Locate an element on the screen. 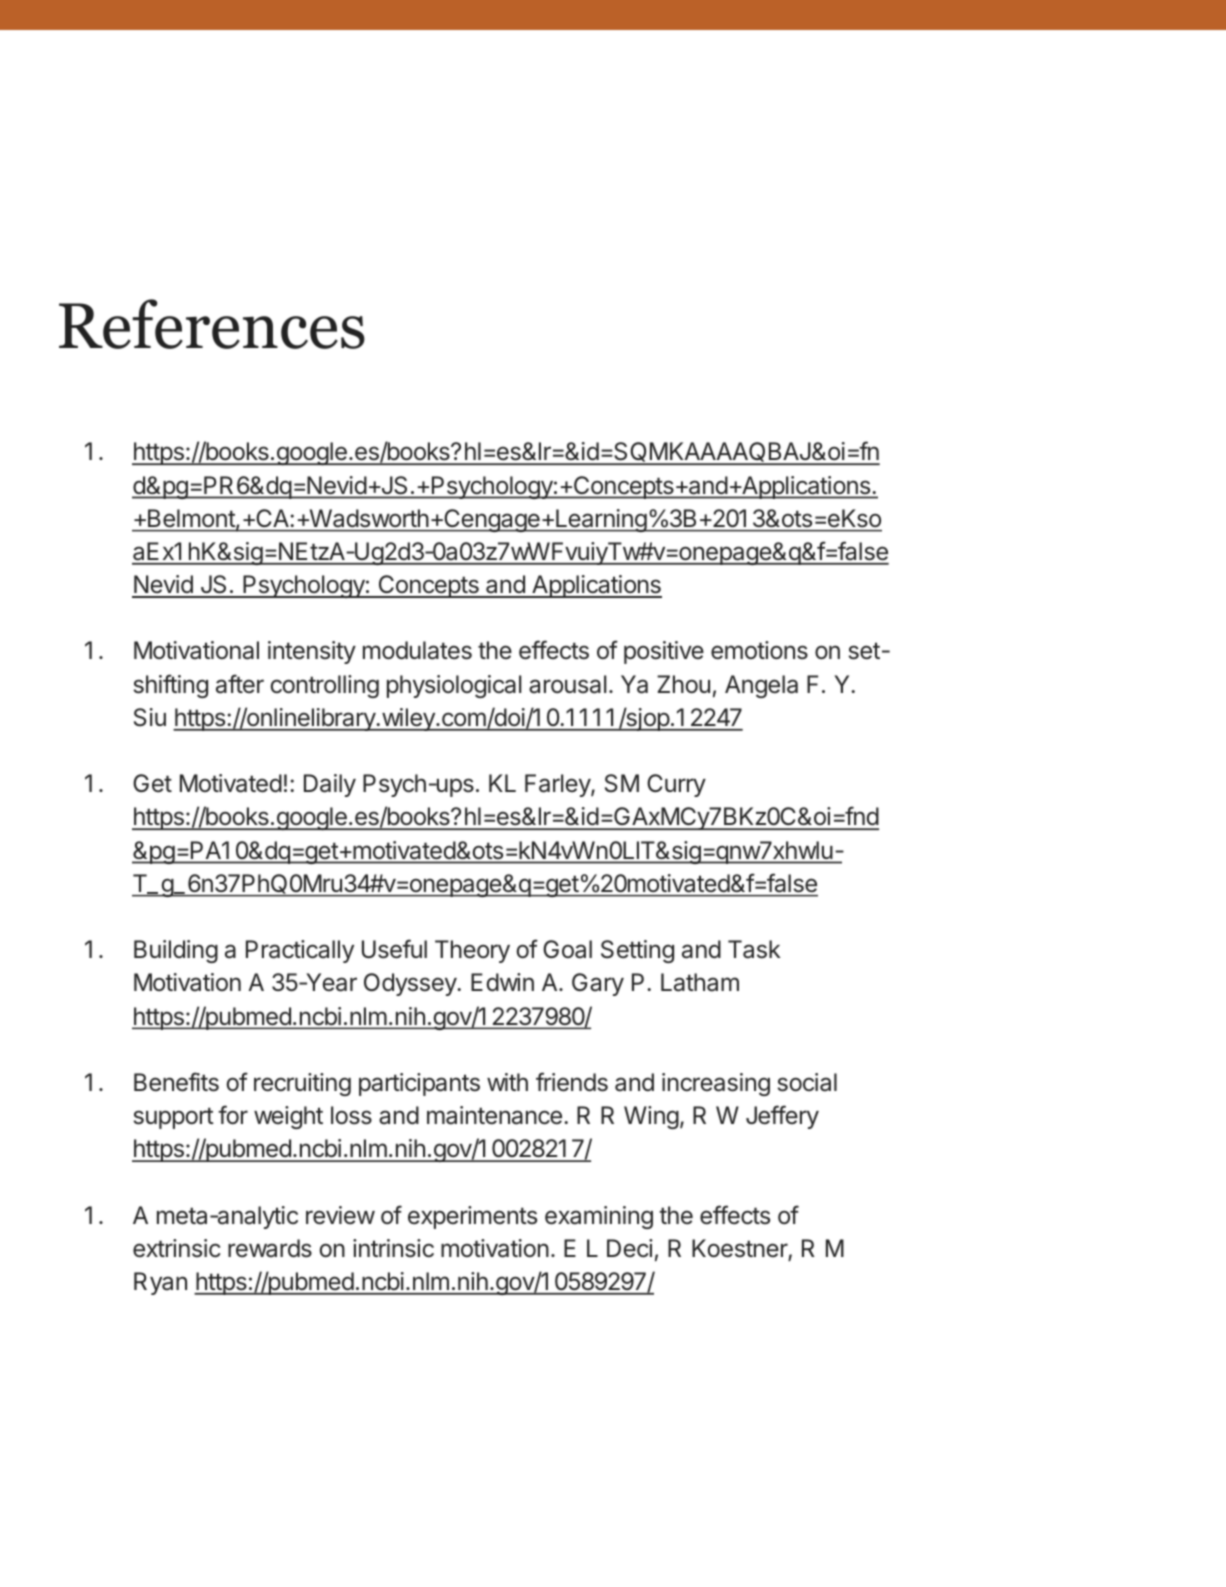  experiments is located at coordinates (472, 1217).
